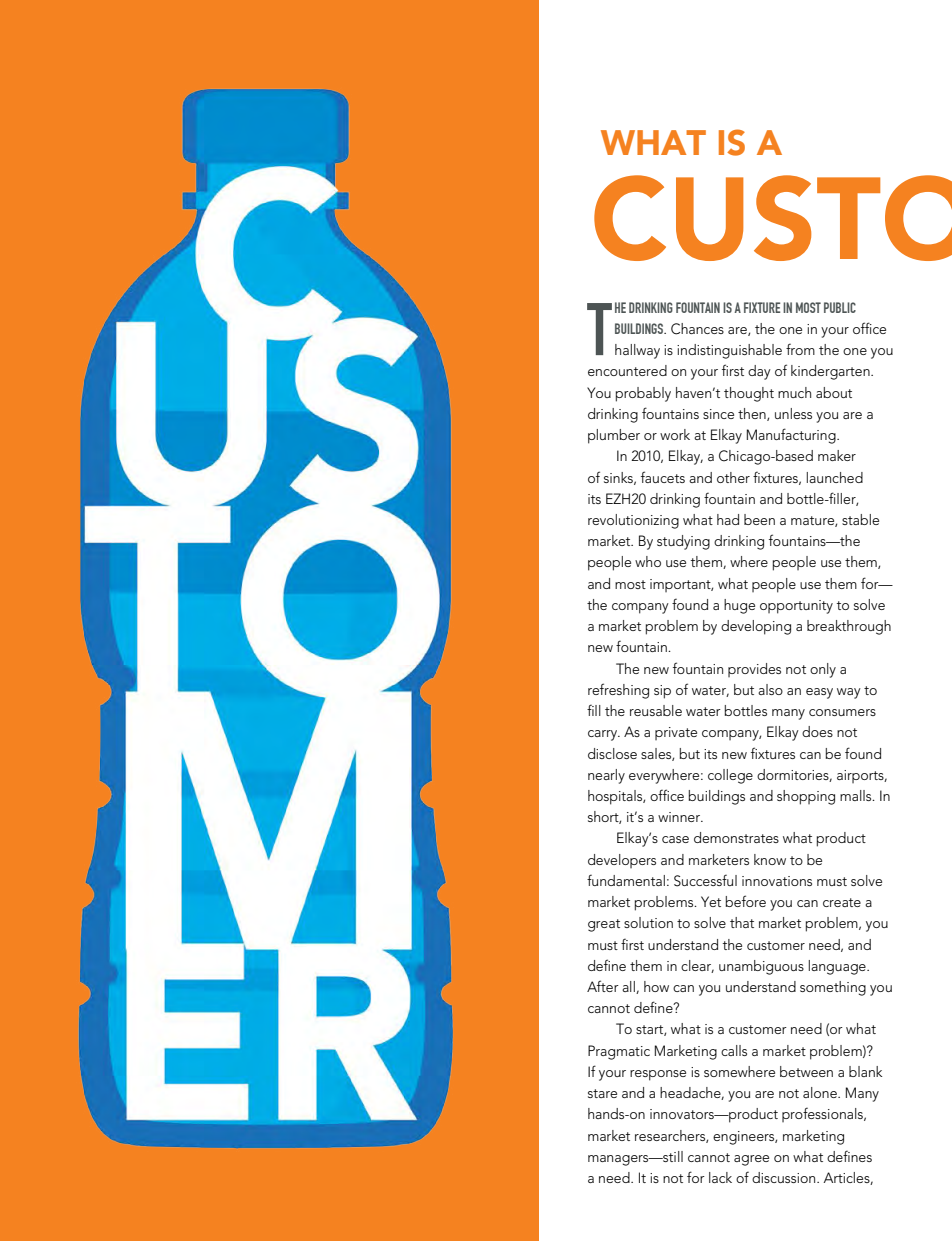  I want to click on breakthrough, so click(849, 627).
